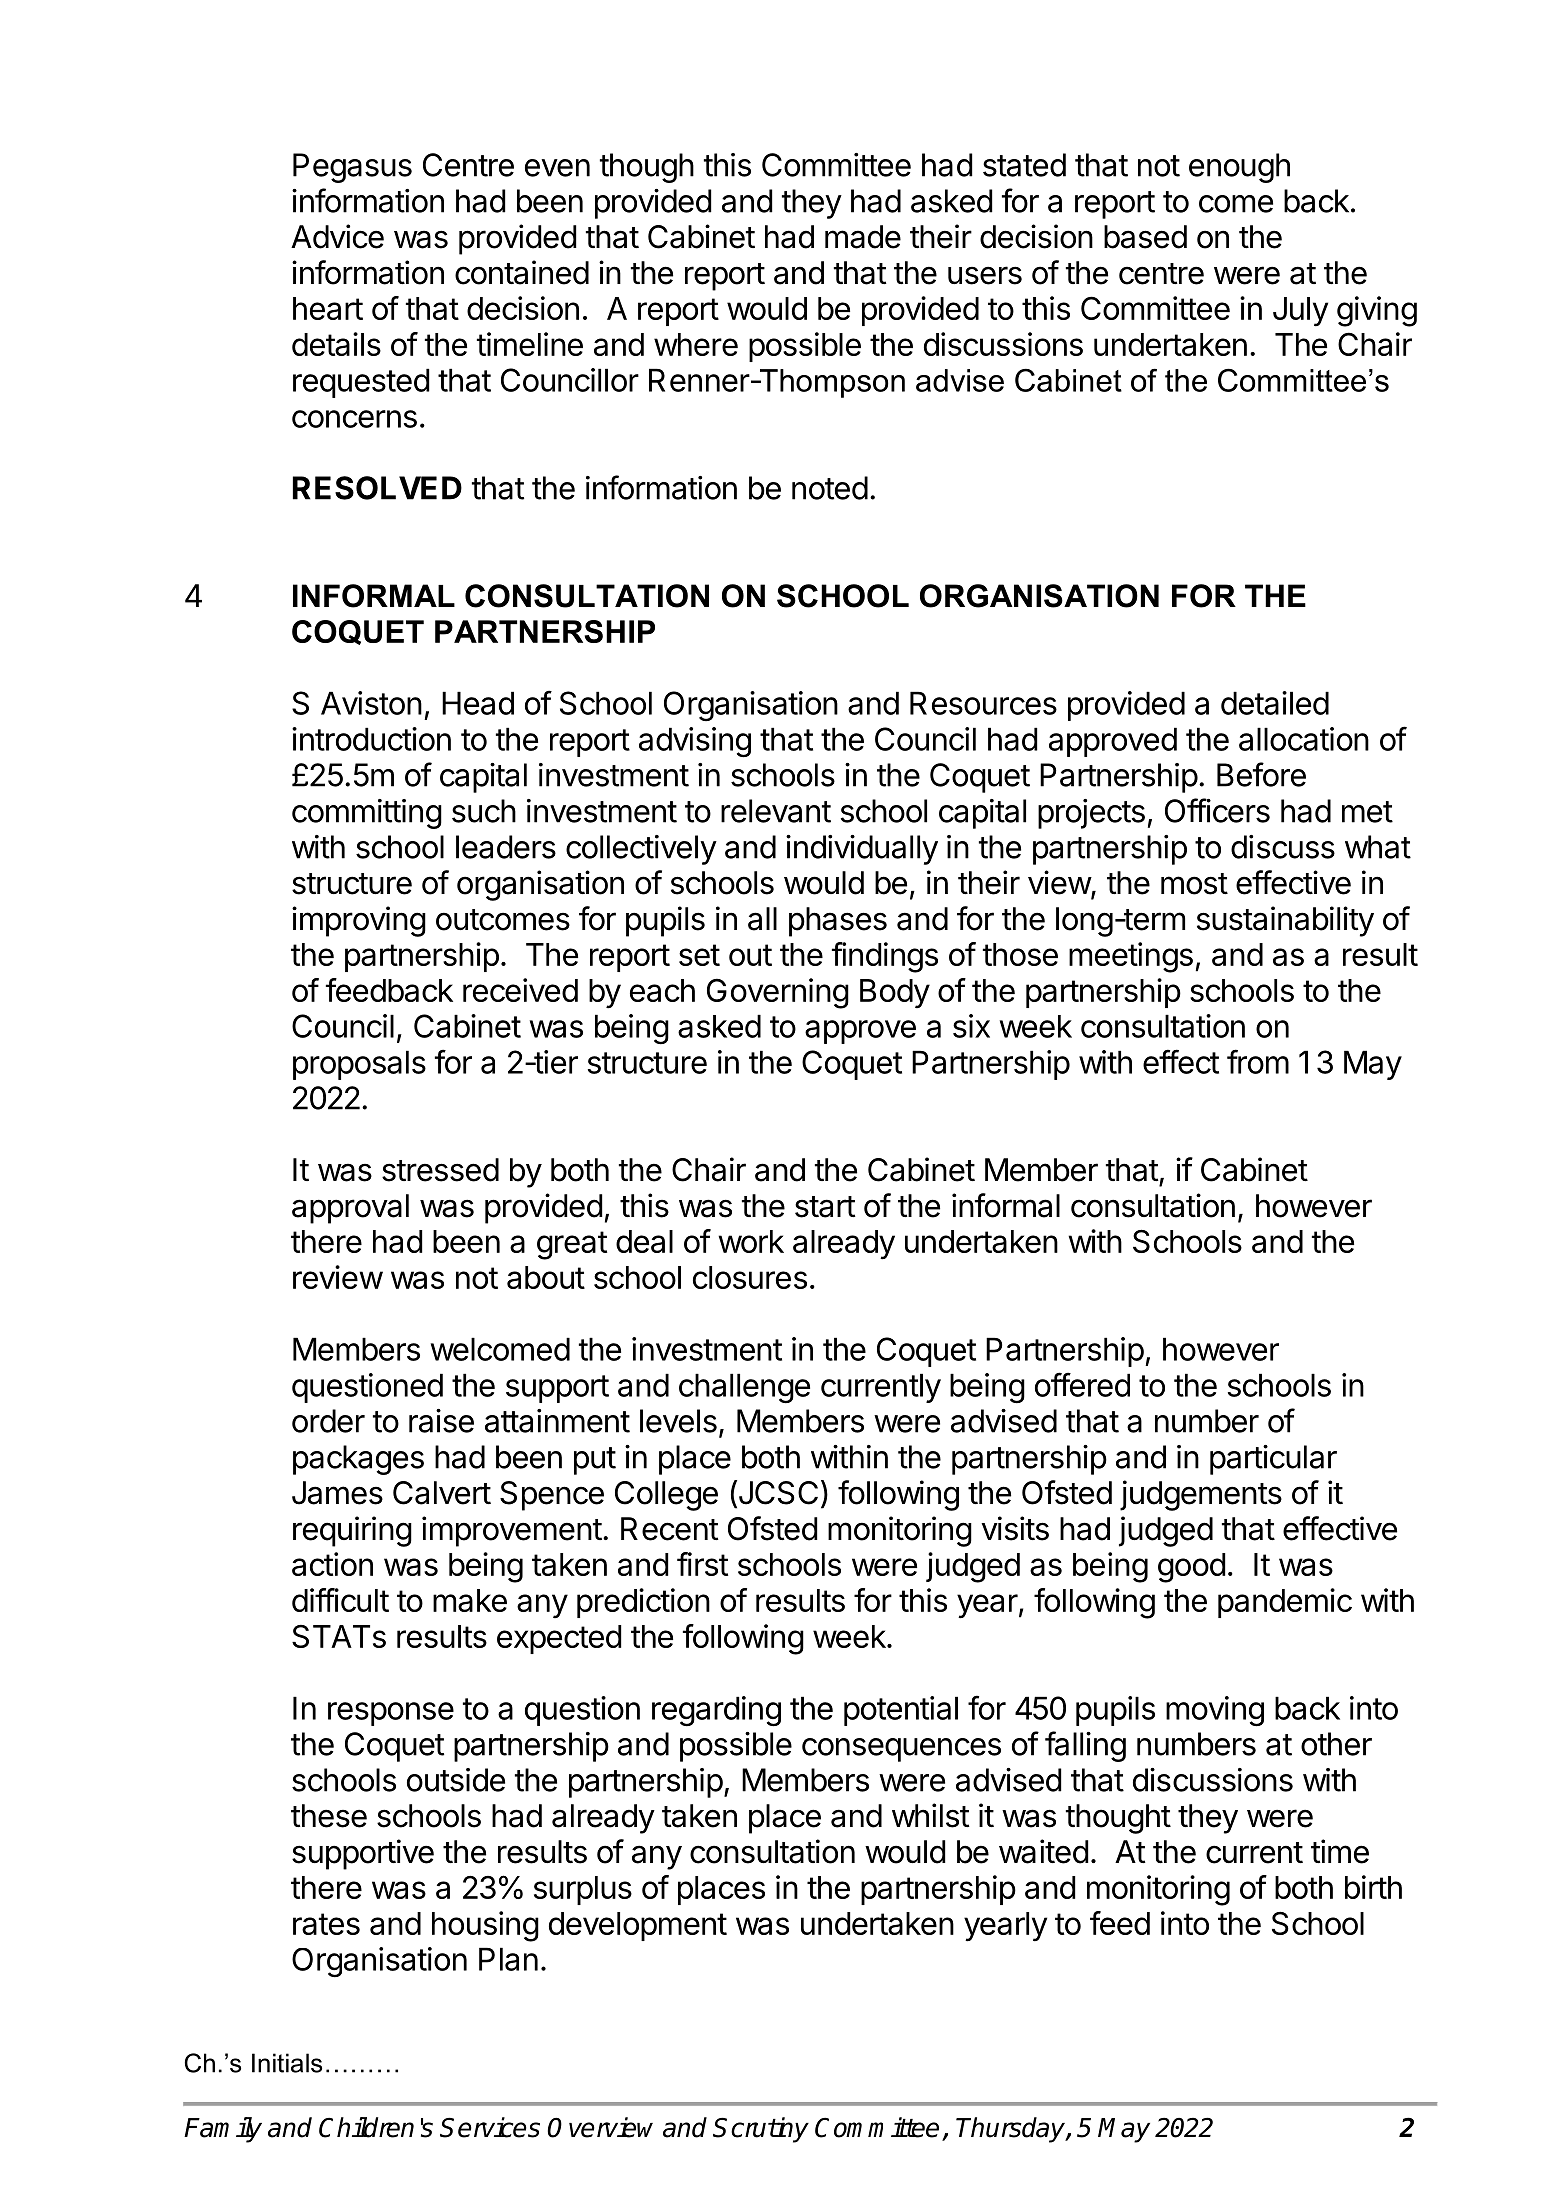  What do you see at coordinates (863, 237) in the page?
I see `made` at bounding box center [863, 237].
